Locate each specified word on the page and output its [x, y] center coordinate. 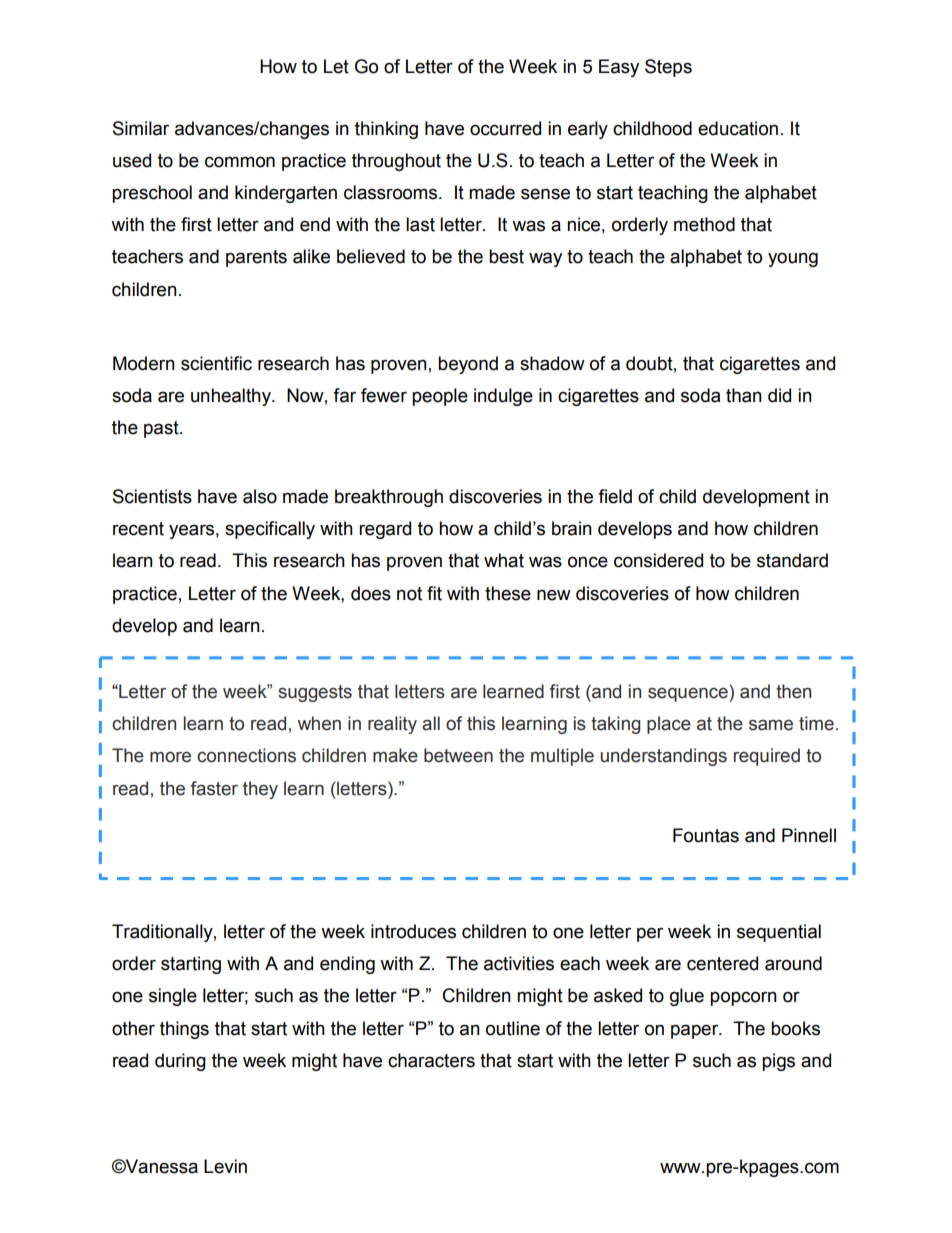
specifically [270, 530]
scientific [216, 363]
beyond [468, 365]
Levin [225, 1166]
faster [214, 788]
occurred [505, 128]
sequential [779, 933]
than [744, 395]
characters [431, 1060]
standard [792, 560]
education [738, 128]
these [508, 593]
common [240, 162]
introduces [413, 931]
